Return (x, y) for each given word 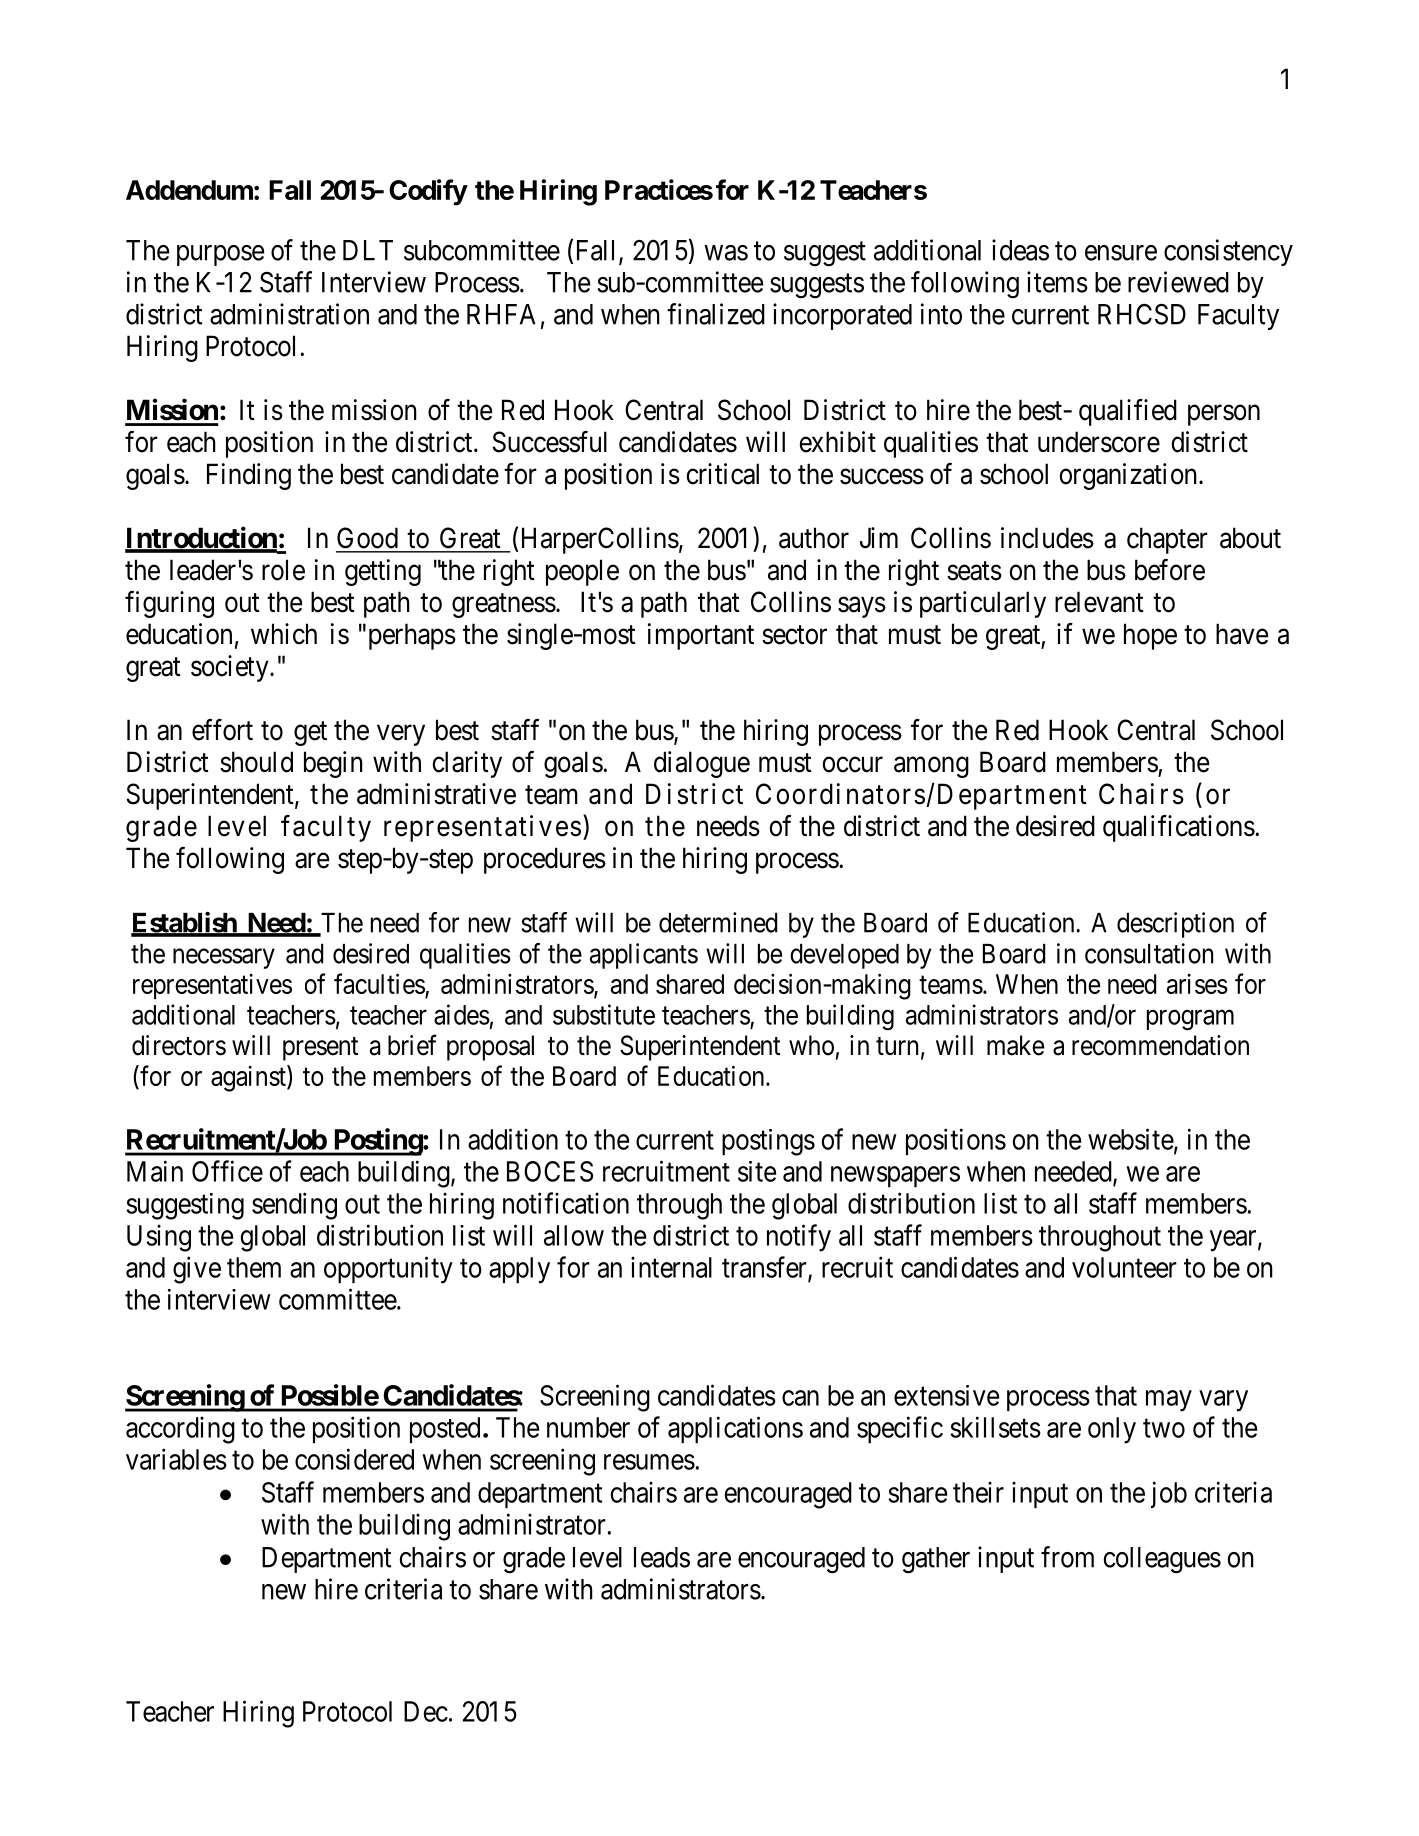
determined (718, 922)
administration (289, 314)
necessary (224, 958)
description (1175, 925)
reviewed (1178, 282)
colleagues (1162, 1560)
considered (354, 1459)
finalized (716, 314)
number (588, 1427)
